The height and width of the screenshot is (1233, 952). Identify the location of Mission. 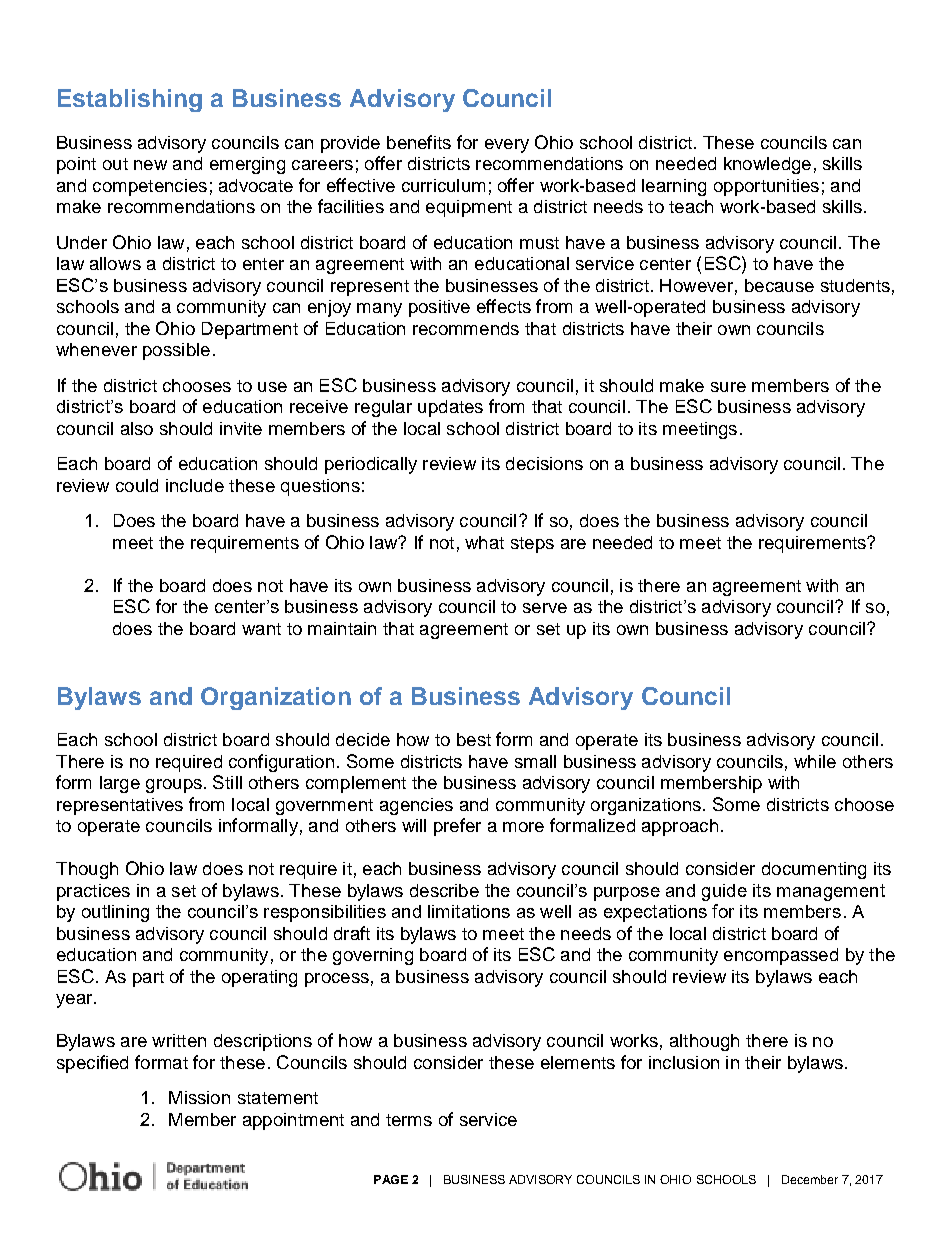
(199, 1097).
